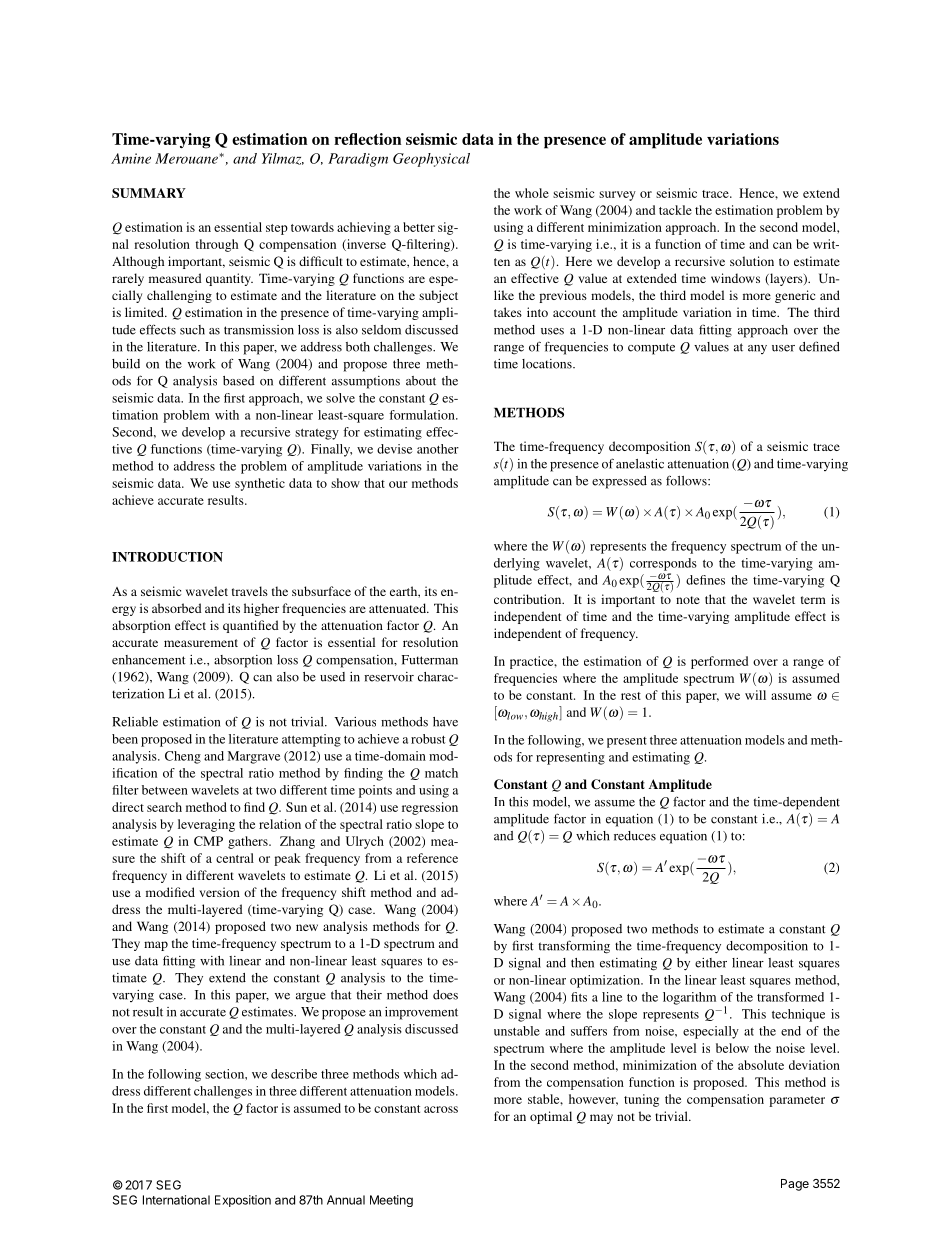  I want to click on version, so click(219, 892).
